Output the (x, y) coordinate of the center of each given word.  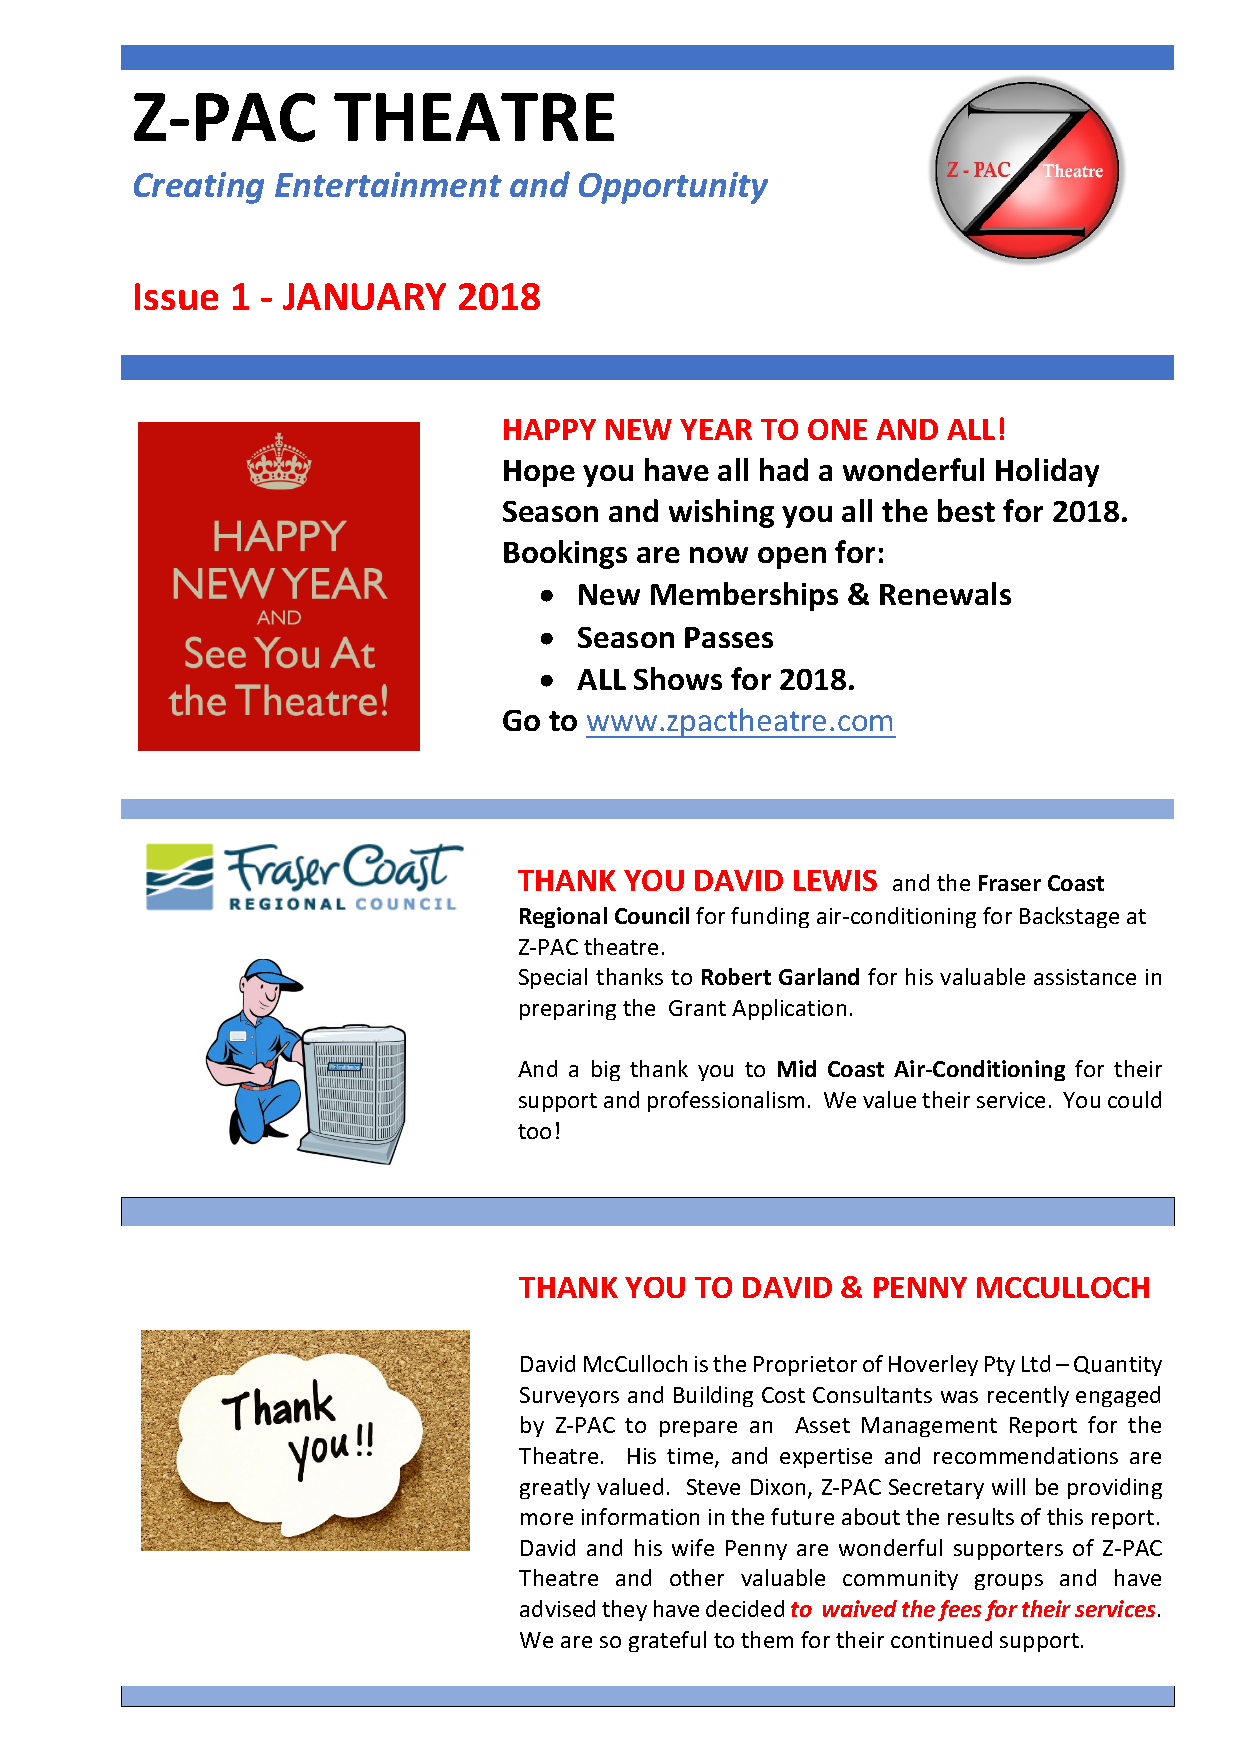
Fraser (1010, 883)
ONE (837, 429)
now (719, 555)
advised (557, 1608)
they (624, 1610)
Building (713, 1396)
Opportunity (673, 188)
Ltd (1036, 1363)
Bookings (565, 554)
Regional (563, 917)
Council (652, 915)
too (534, 1131)
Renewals (945, 593)
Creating (199, 188)
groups (1009, 1582)
